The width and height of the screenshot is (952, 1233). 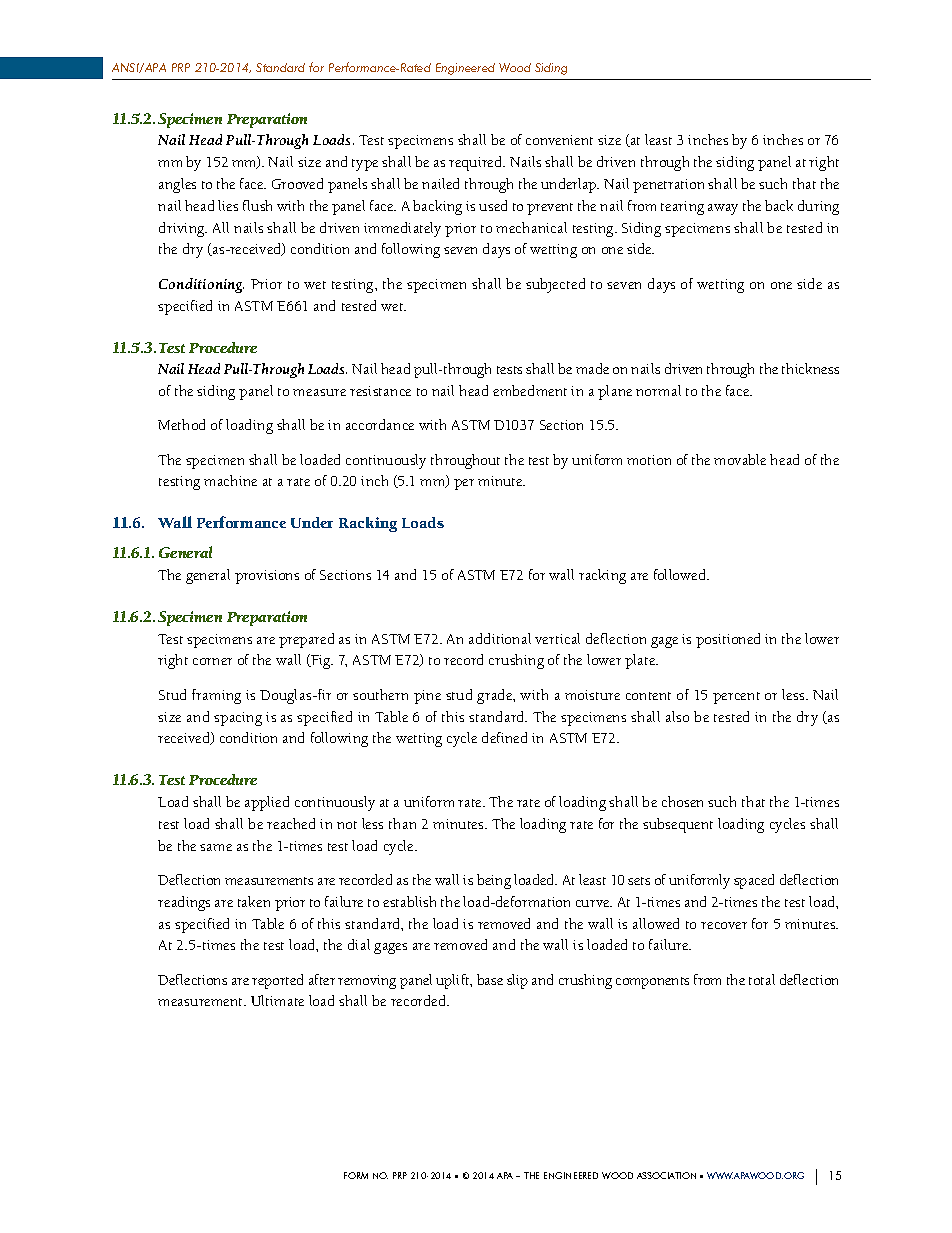 I want to click on flush, so click(x=257, y=205).
